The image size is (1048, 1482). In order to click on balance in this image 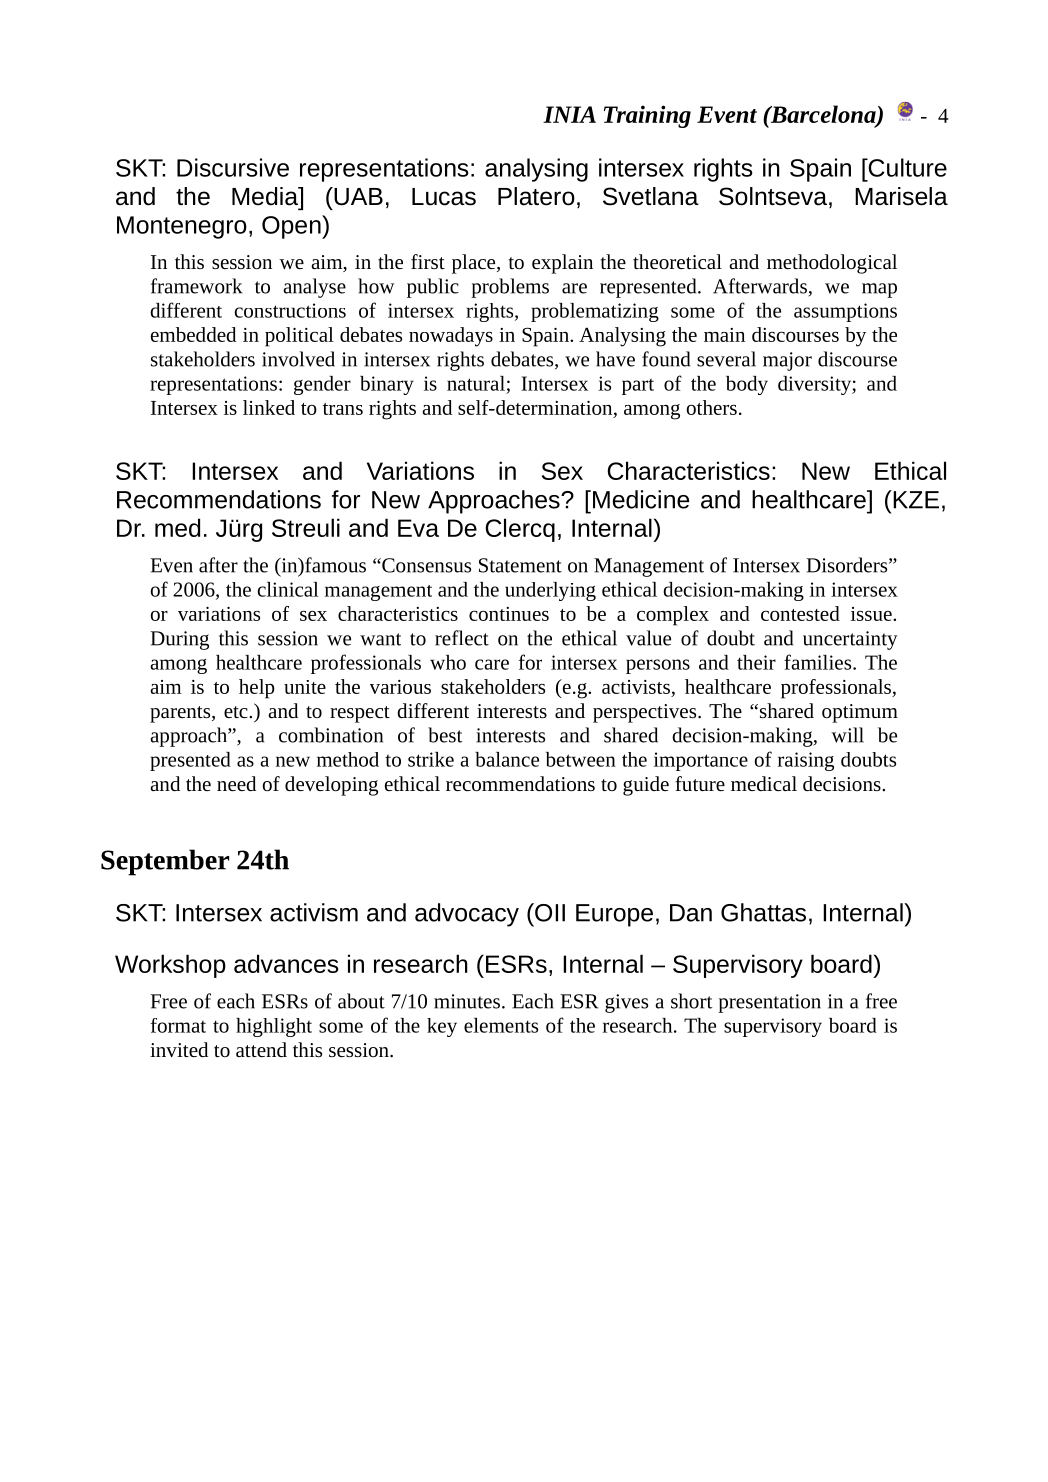, I will do `click(507, 759)`.
